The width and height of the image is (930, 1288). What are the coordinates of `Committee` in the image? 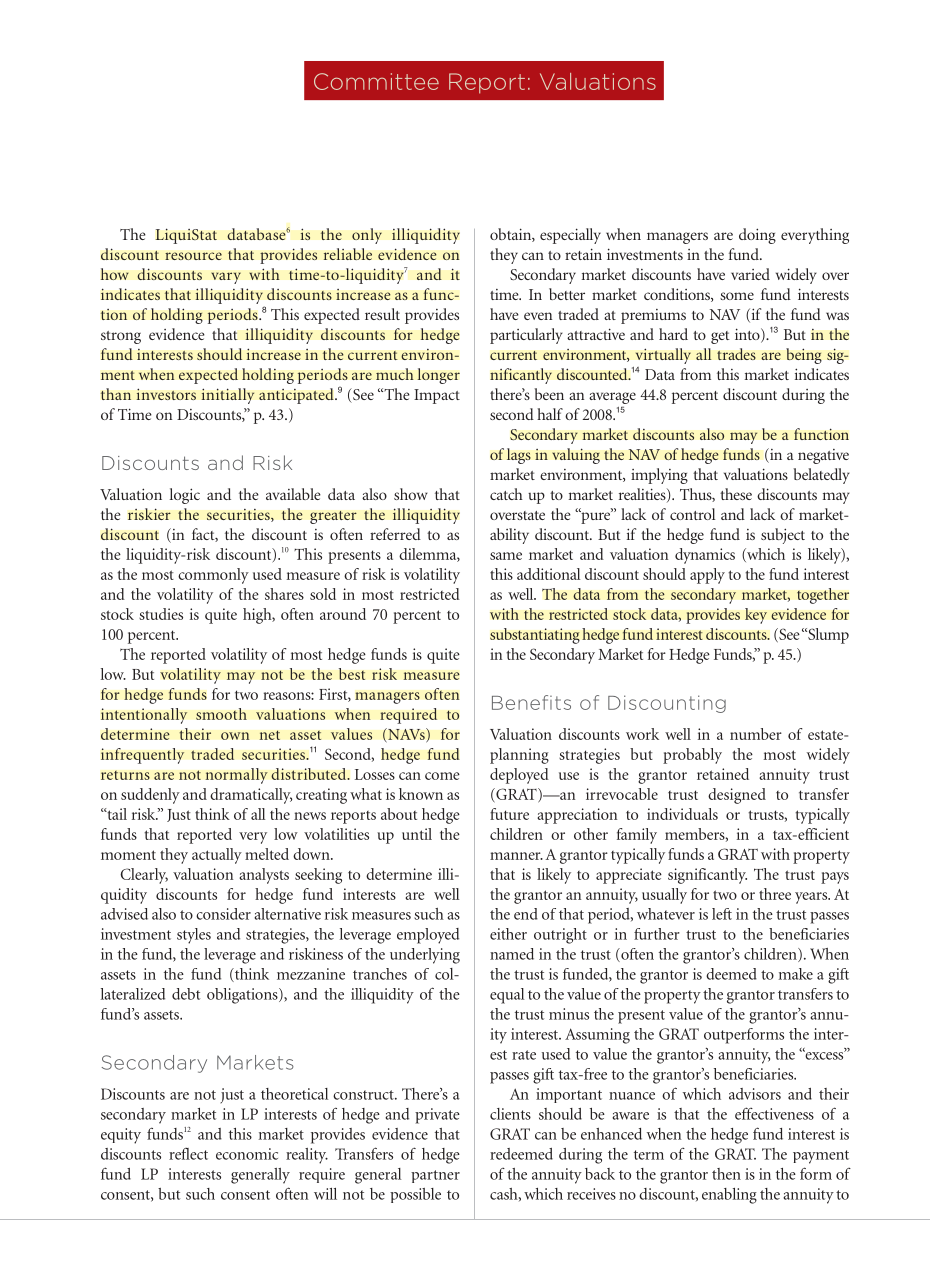 It's located at (376, 81).
